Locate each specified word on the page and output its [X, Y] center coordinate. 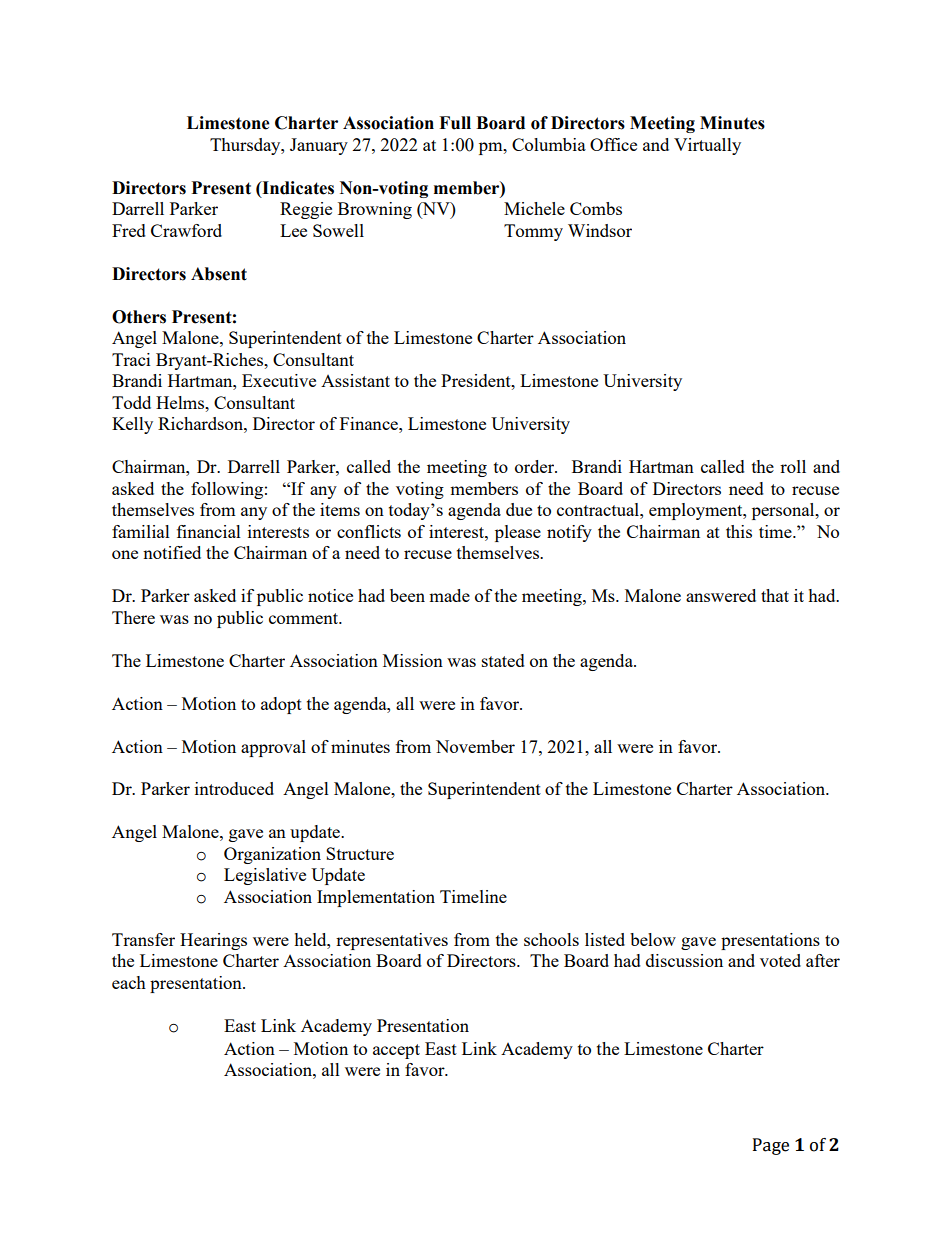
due [519, 509]
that [775, 595]
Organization [272, 855]
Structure [360, 853]
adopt [281, 705]
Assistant [355, 380]
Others [139, 317]
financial [209, 531]
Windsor [600, 230]
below [653, 939]
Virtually [707, 146]
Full [455, 123]
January [319, 146]
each [129, 982]
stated [503, 660]
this [739, 531]
